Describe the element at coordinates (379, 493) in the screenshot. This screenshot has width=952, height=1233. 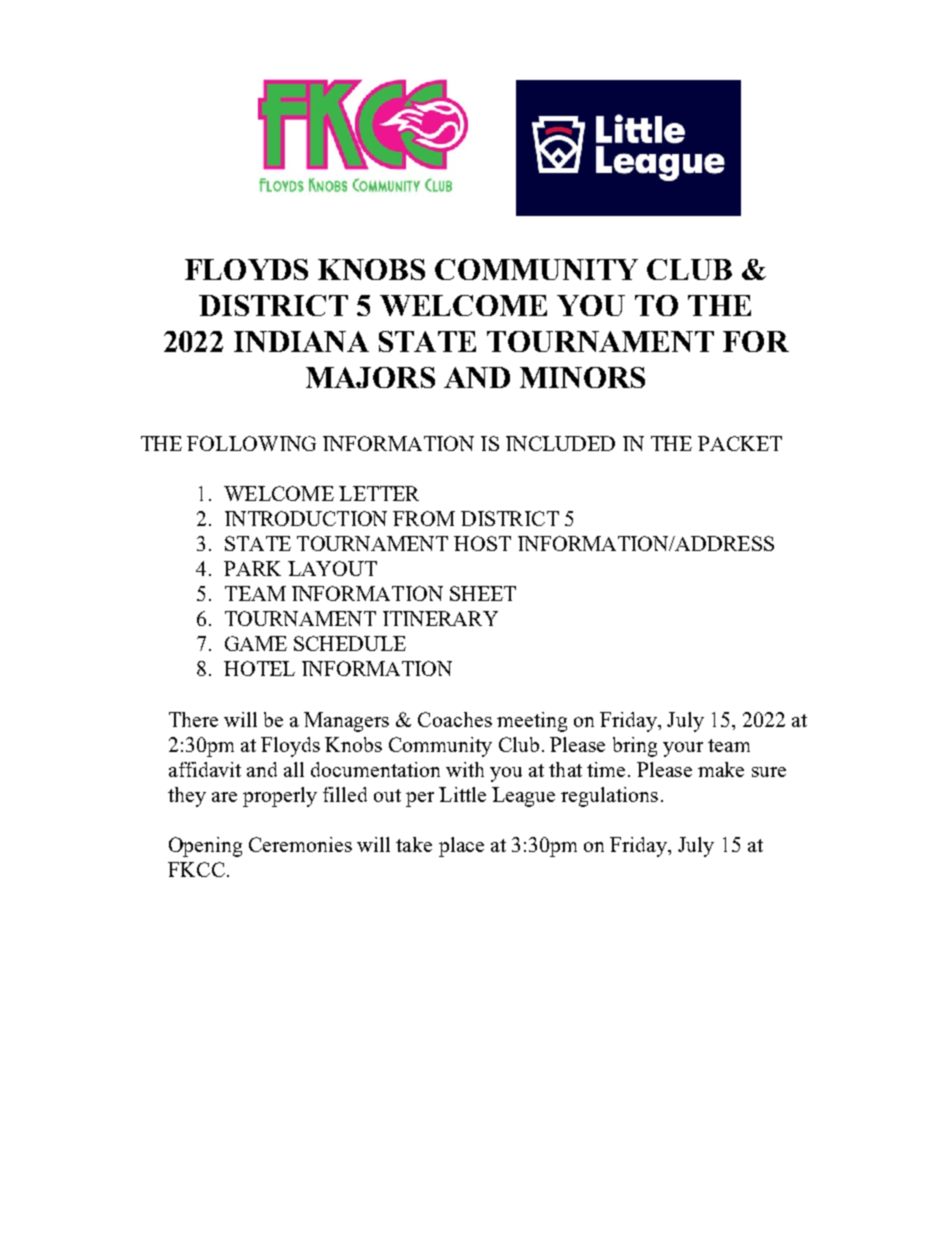
I see `LETTER` at that location.
